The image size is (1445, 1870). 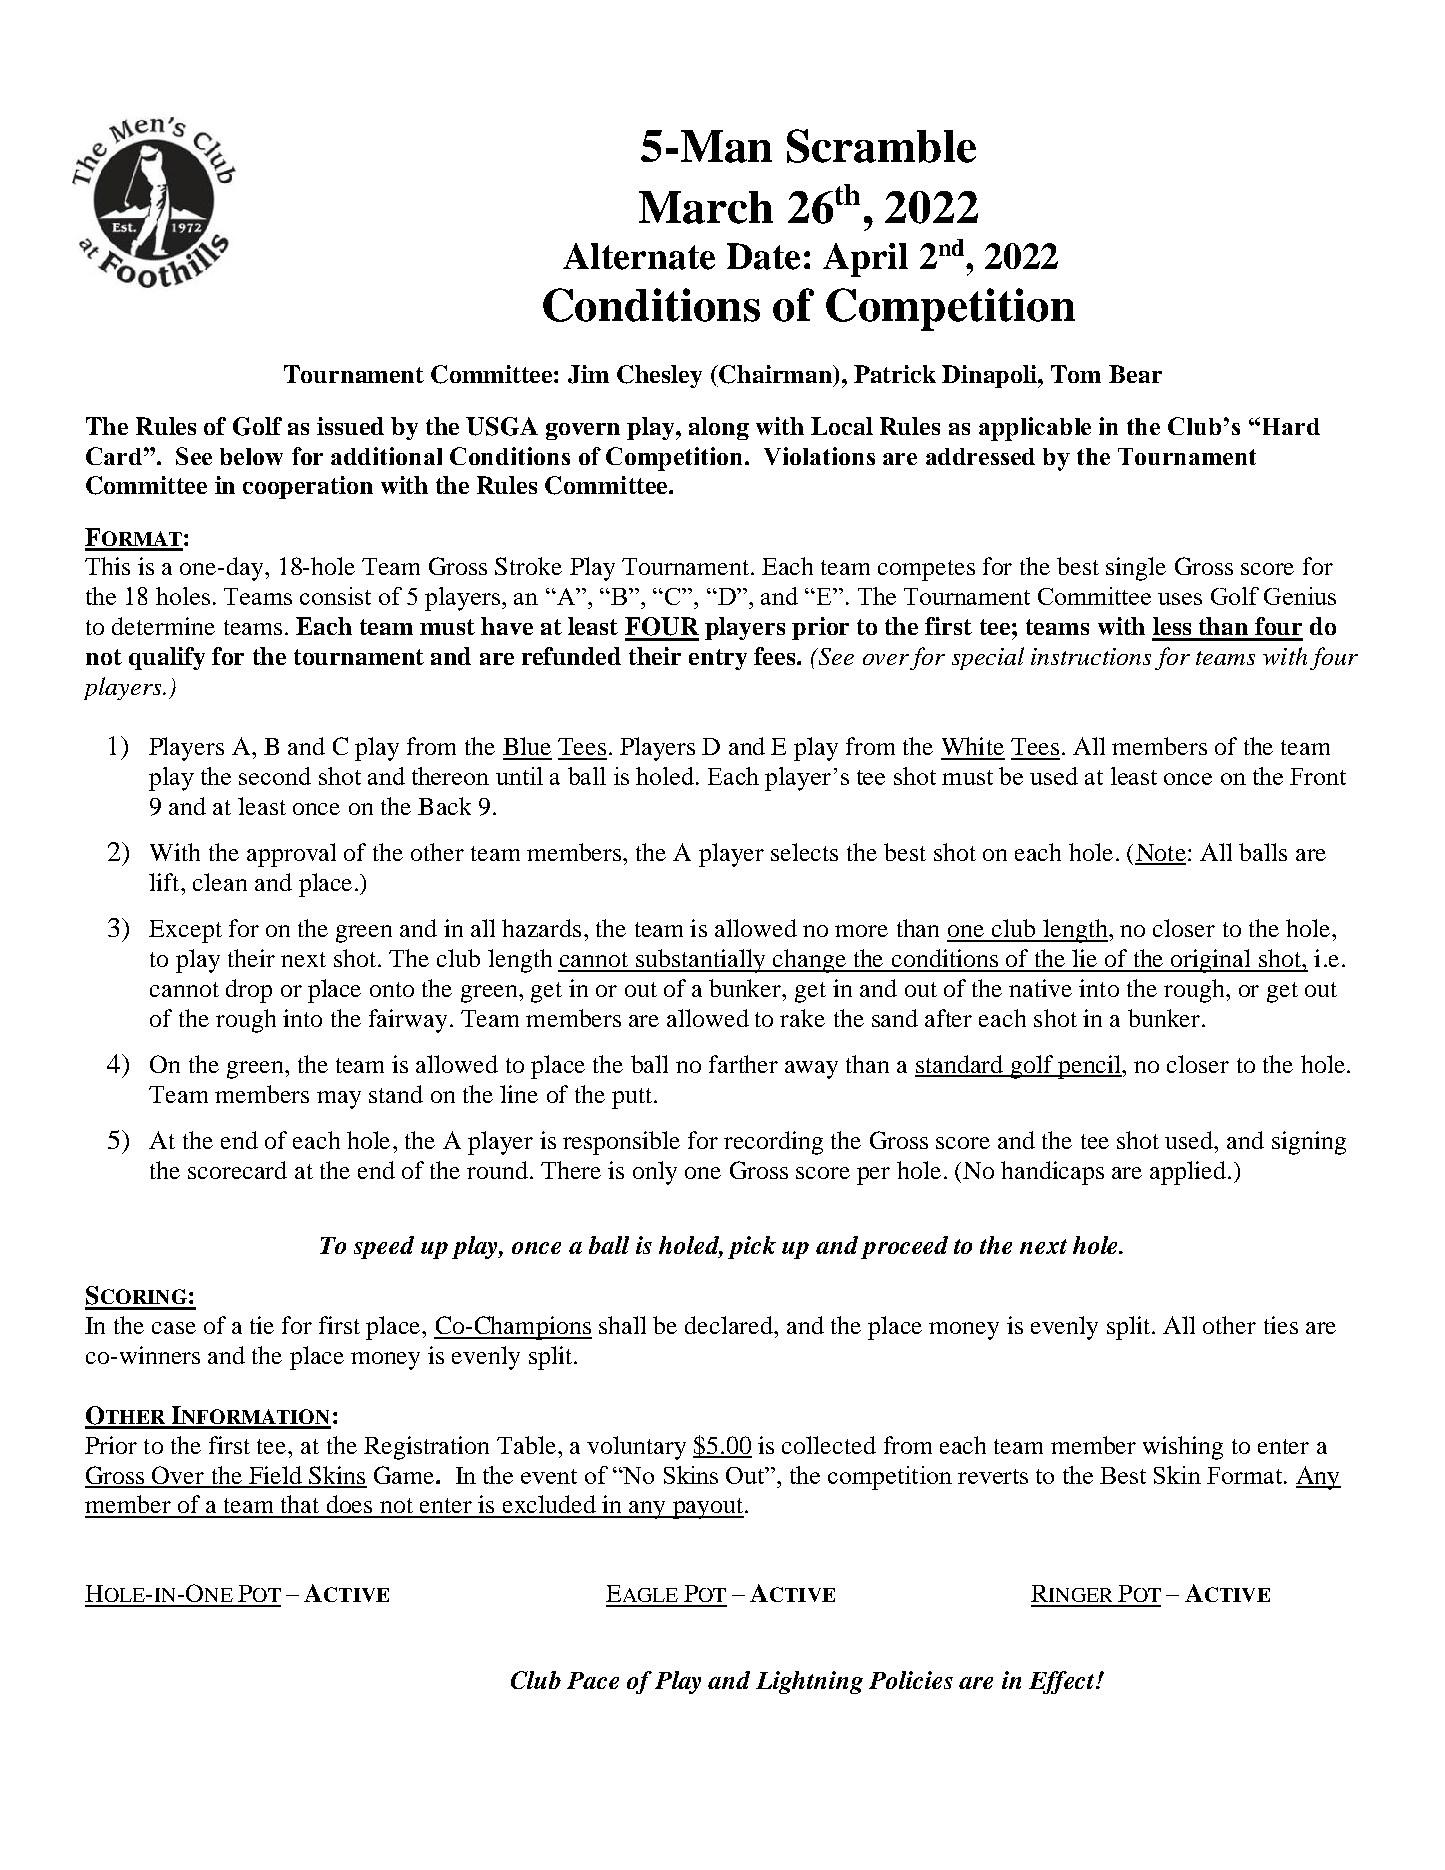 I want to click on March, so click(x=706, y=207).
